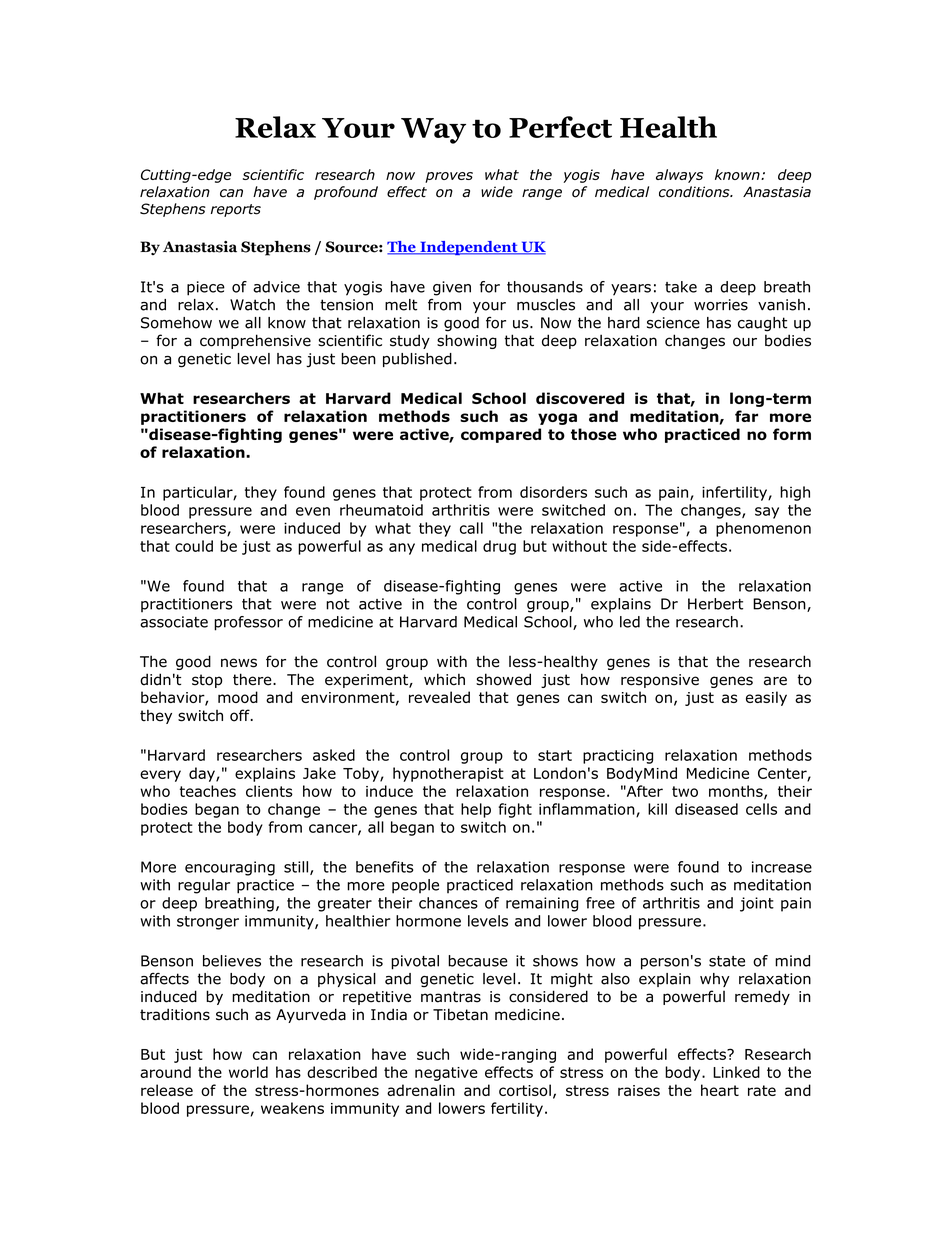 The height and width of the image is (1233, 952). I want to click on showed, so click(503, 679).
